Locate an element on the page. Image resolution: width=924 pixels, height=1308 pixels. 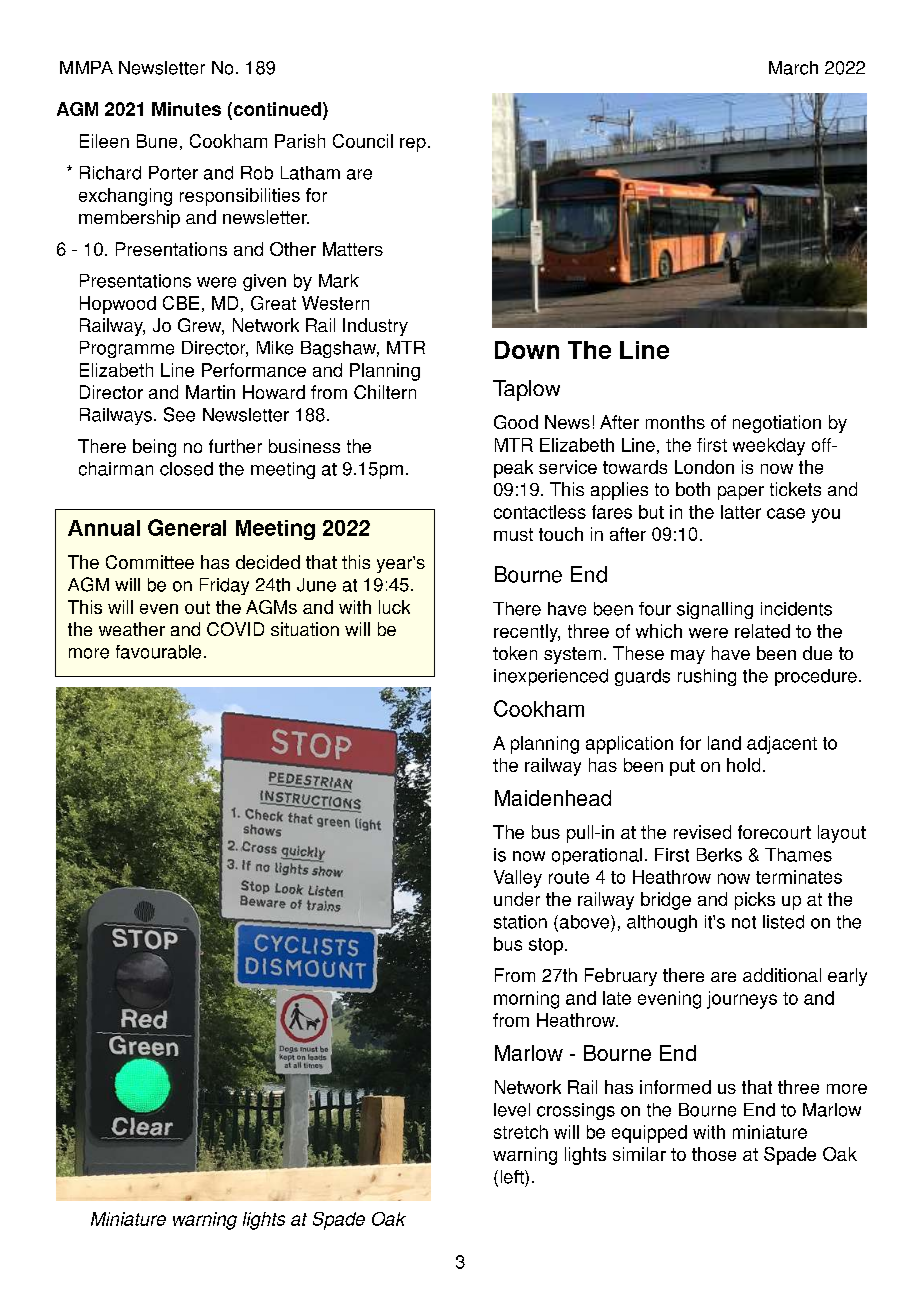
Minutes is located at coordinates (186, 109).
